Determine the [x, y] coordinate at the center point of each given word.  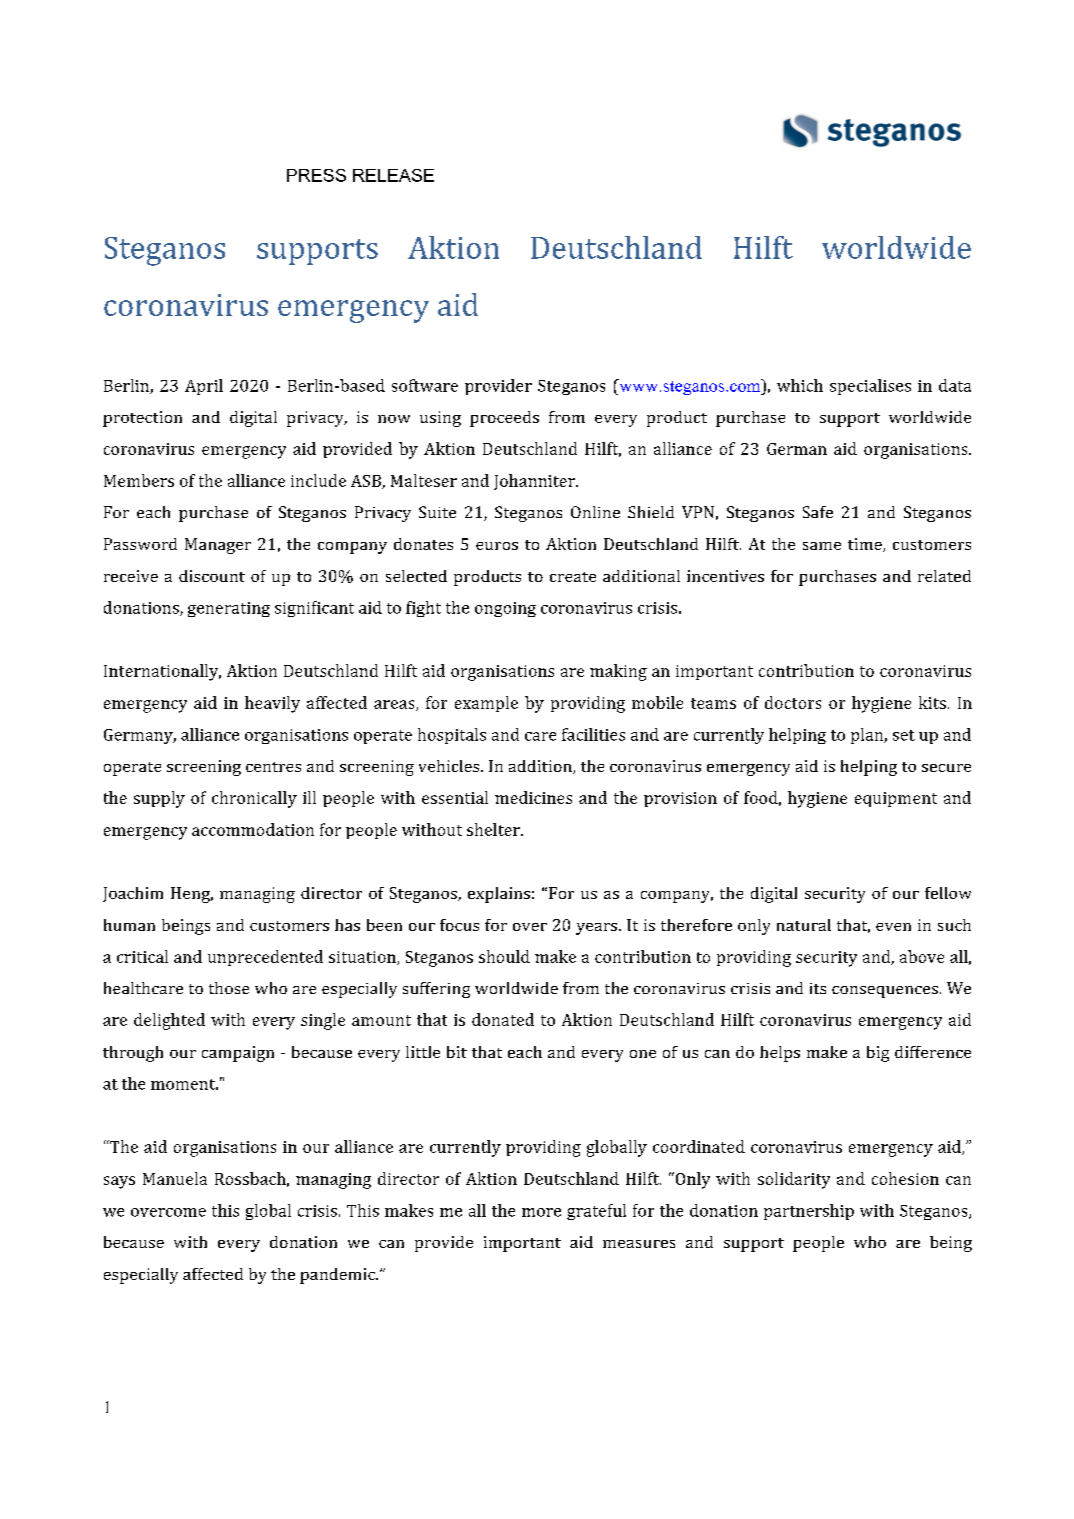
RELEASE [393, 175]
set [904, 735]
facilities [593, 734]
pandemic [338, 1276]
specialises [870, 387]
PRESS [316, 175]
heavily [272, 704]
